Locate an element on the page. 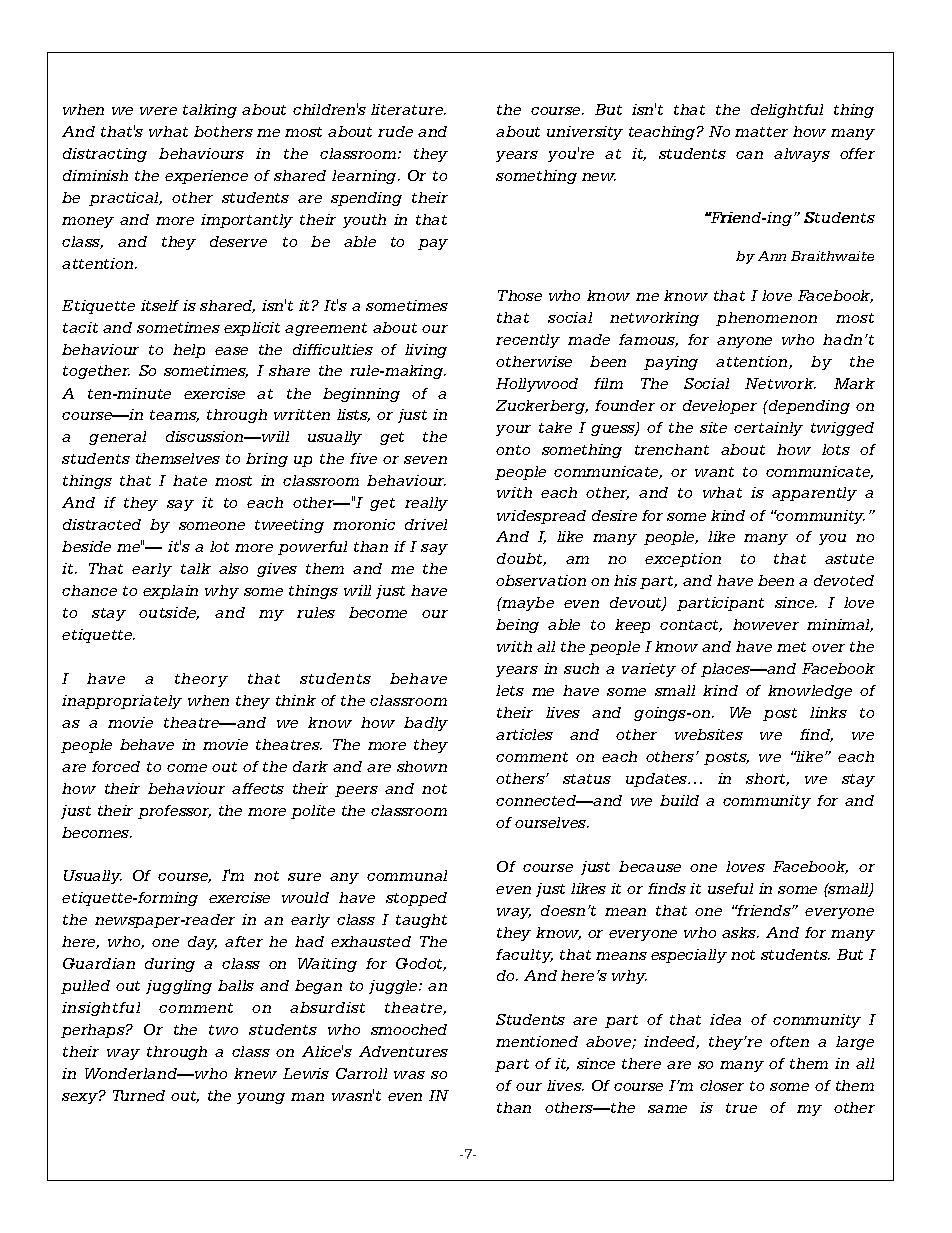  matter is located at coordinates (761, 132).
